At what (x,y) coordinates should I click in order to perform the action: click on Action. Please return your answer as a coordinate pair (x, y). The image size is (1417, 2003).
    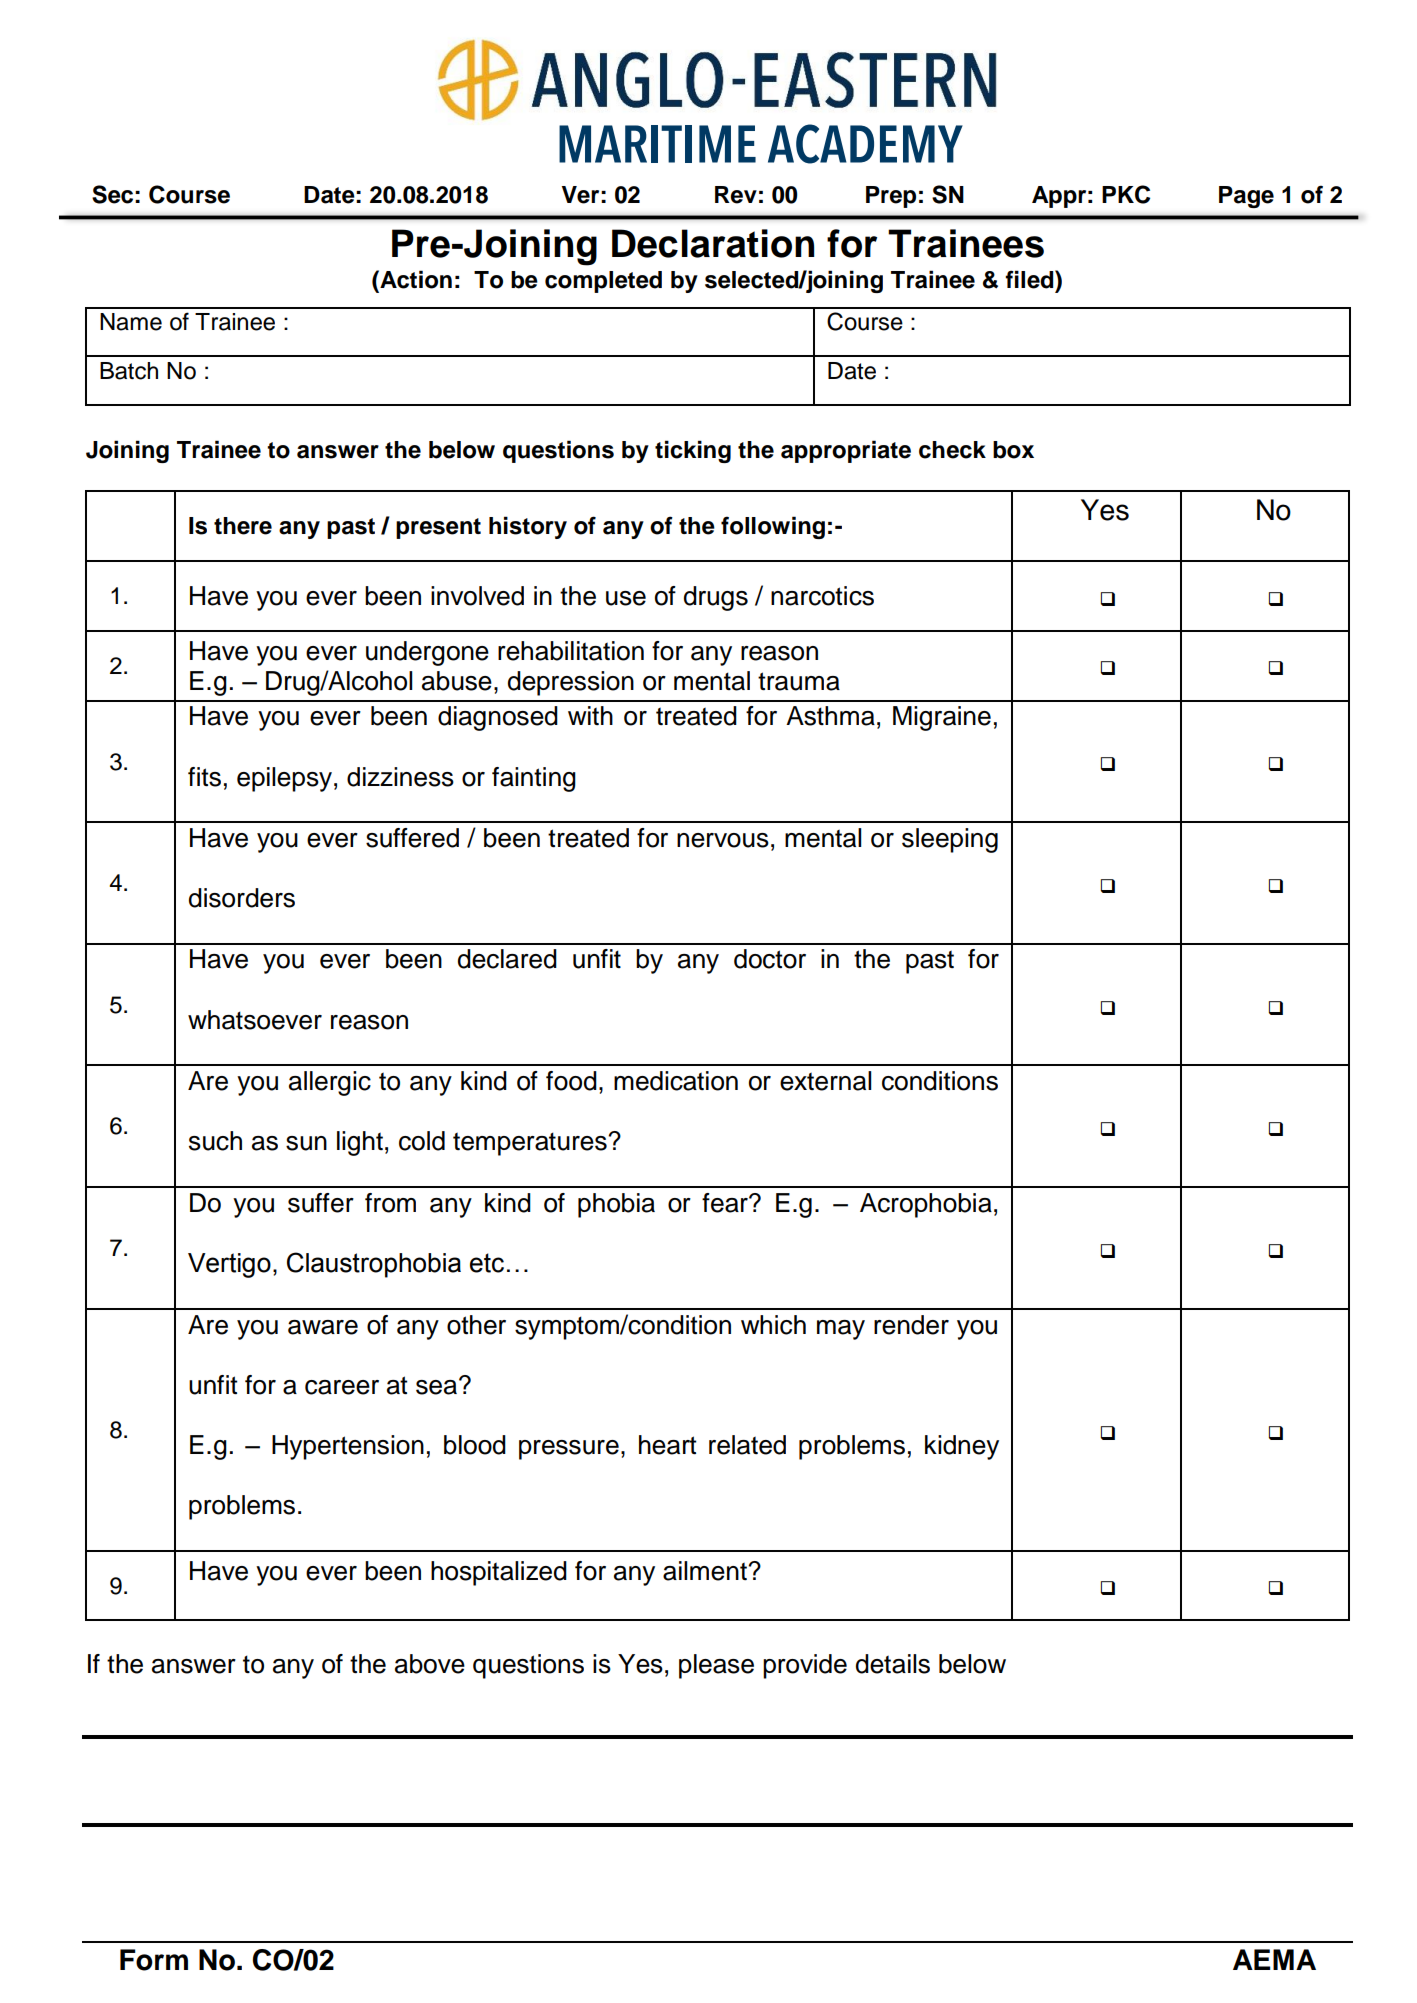
    Looking at the image, I should click on (415, 279).
